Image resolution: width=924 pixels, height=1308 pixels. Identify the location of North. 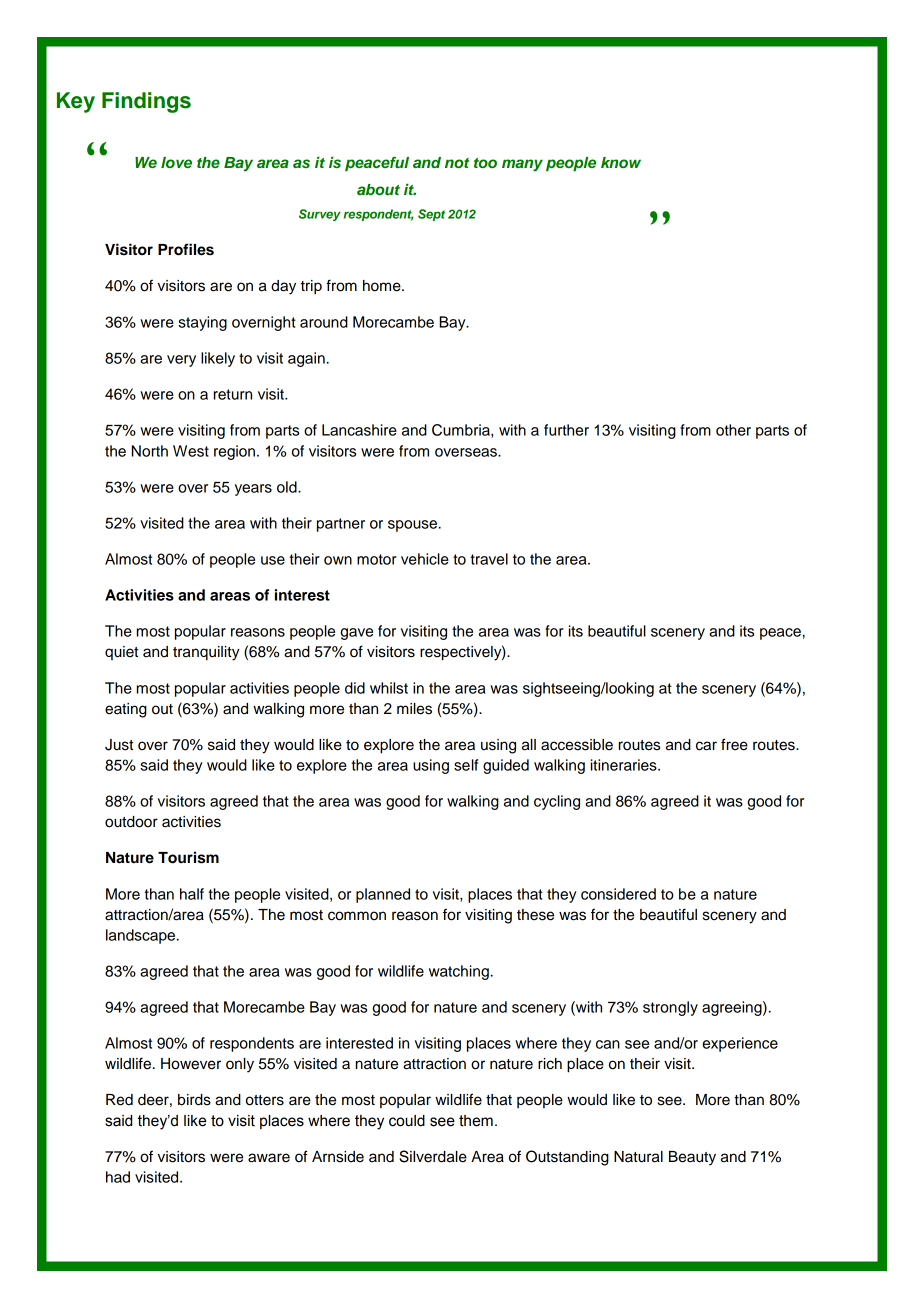
(150, 451).
